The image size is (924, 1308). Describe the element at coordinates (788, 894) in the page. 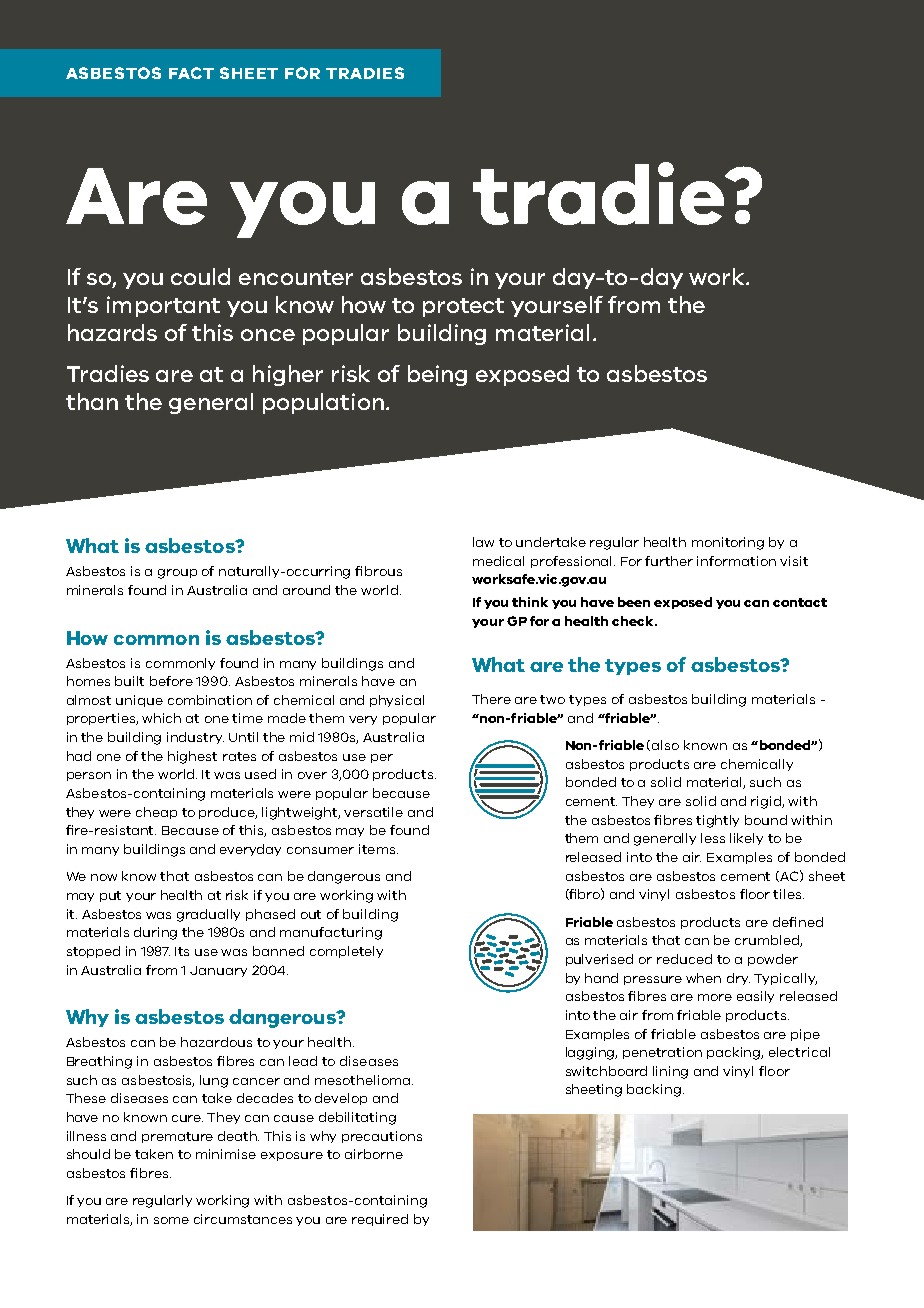

I see `tiles` at that location.
